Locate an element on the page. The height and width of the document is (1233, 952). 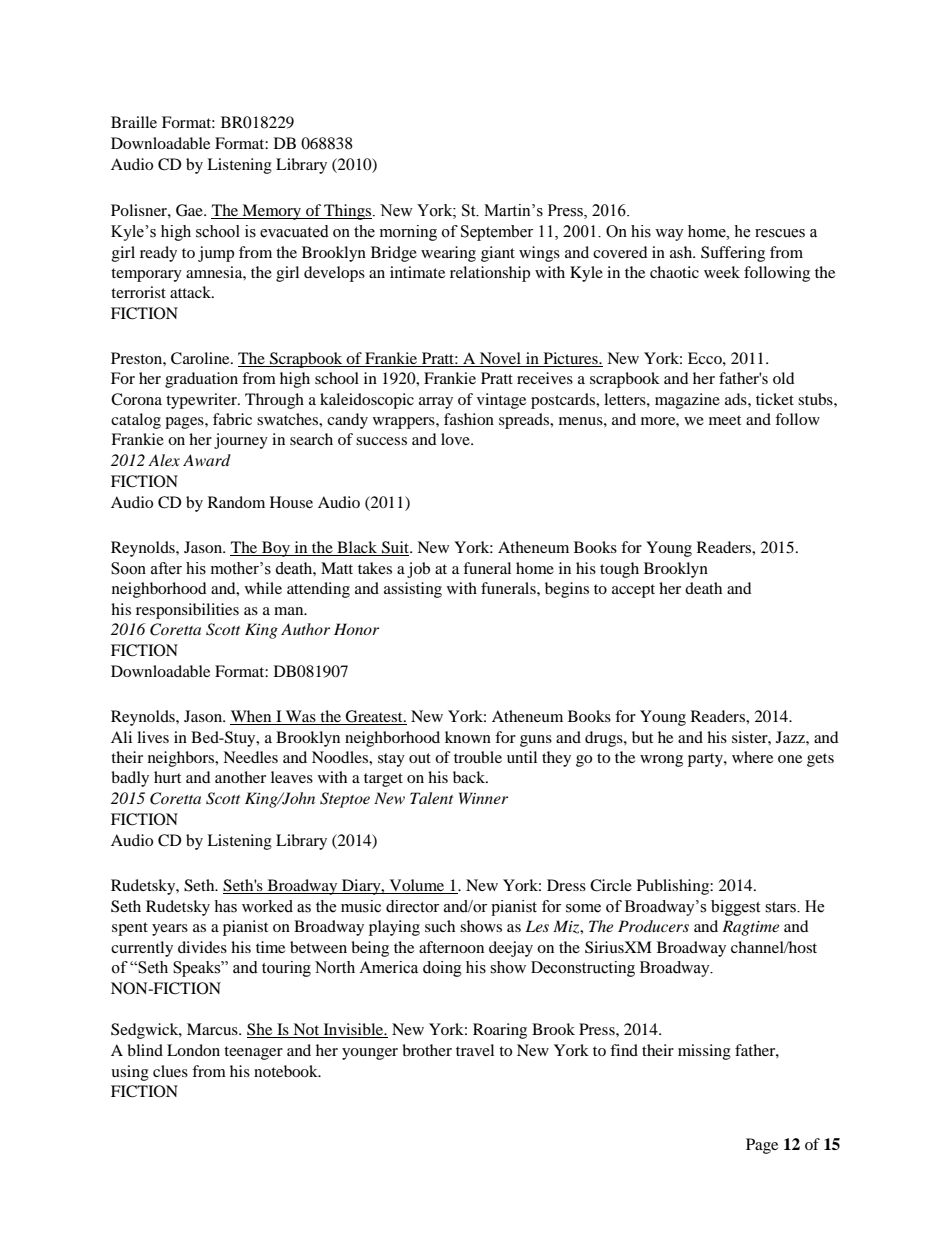
travel is located at coordinates (475, 1050).
